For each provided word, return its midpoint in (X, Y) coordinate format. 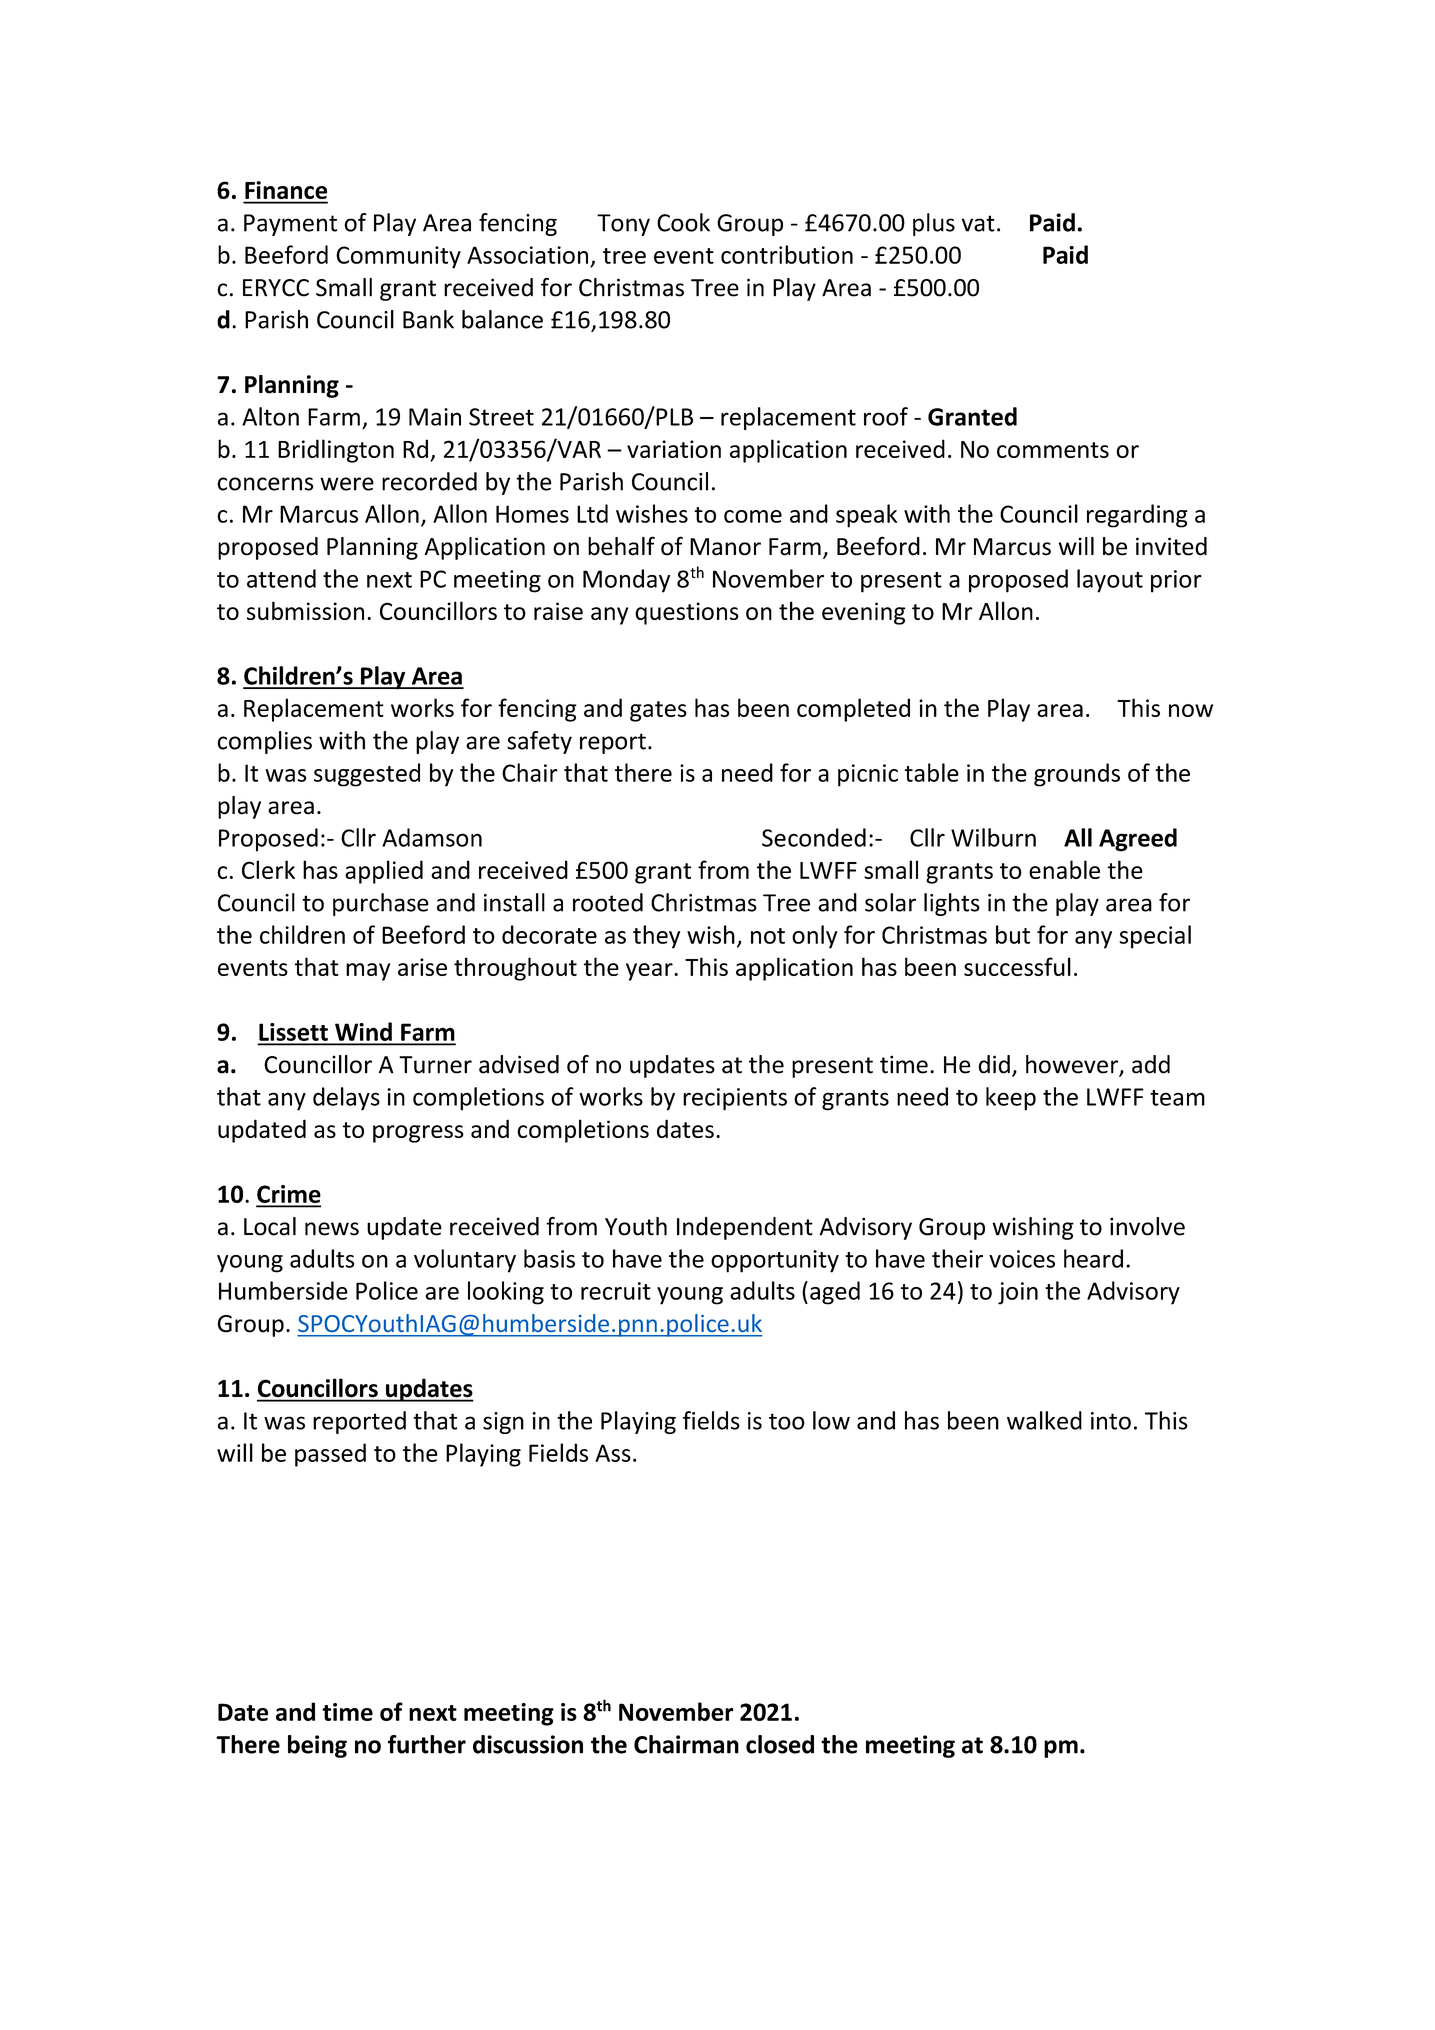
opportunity (775, 1261)
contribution (787, 254)
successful (1017, 966)
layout (1110, 581)
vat (978, 223)
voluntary (465, 1261)
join (1018, 1293)
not (768, 936)
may (368, 972)
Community (398, 257)
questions (687, 613)
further (427, 1744)
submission (305, 610)
